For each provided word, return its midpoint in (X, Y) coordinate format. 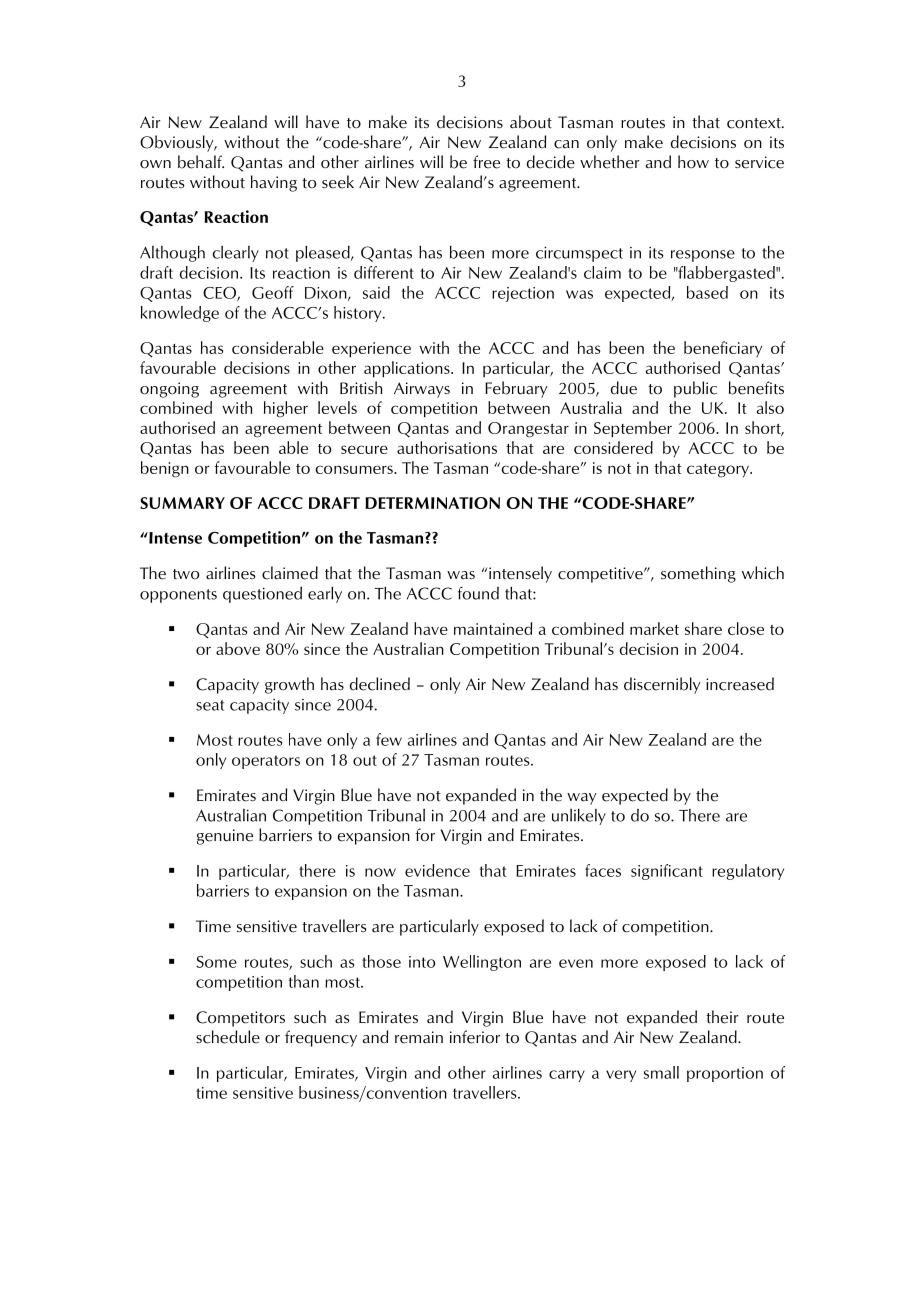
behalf (201, 162)
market (654, 628)
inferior (475, 1037)
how (693, 162)
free (486, 162)
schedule (228, 1037)
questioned (262, 594)
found (478, 593)
